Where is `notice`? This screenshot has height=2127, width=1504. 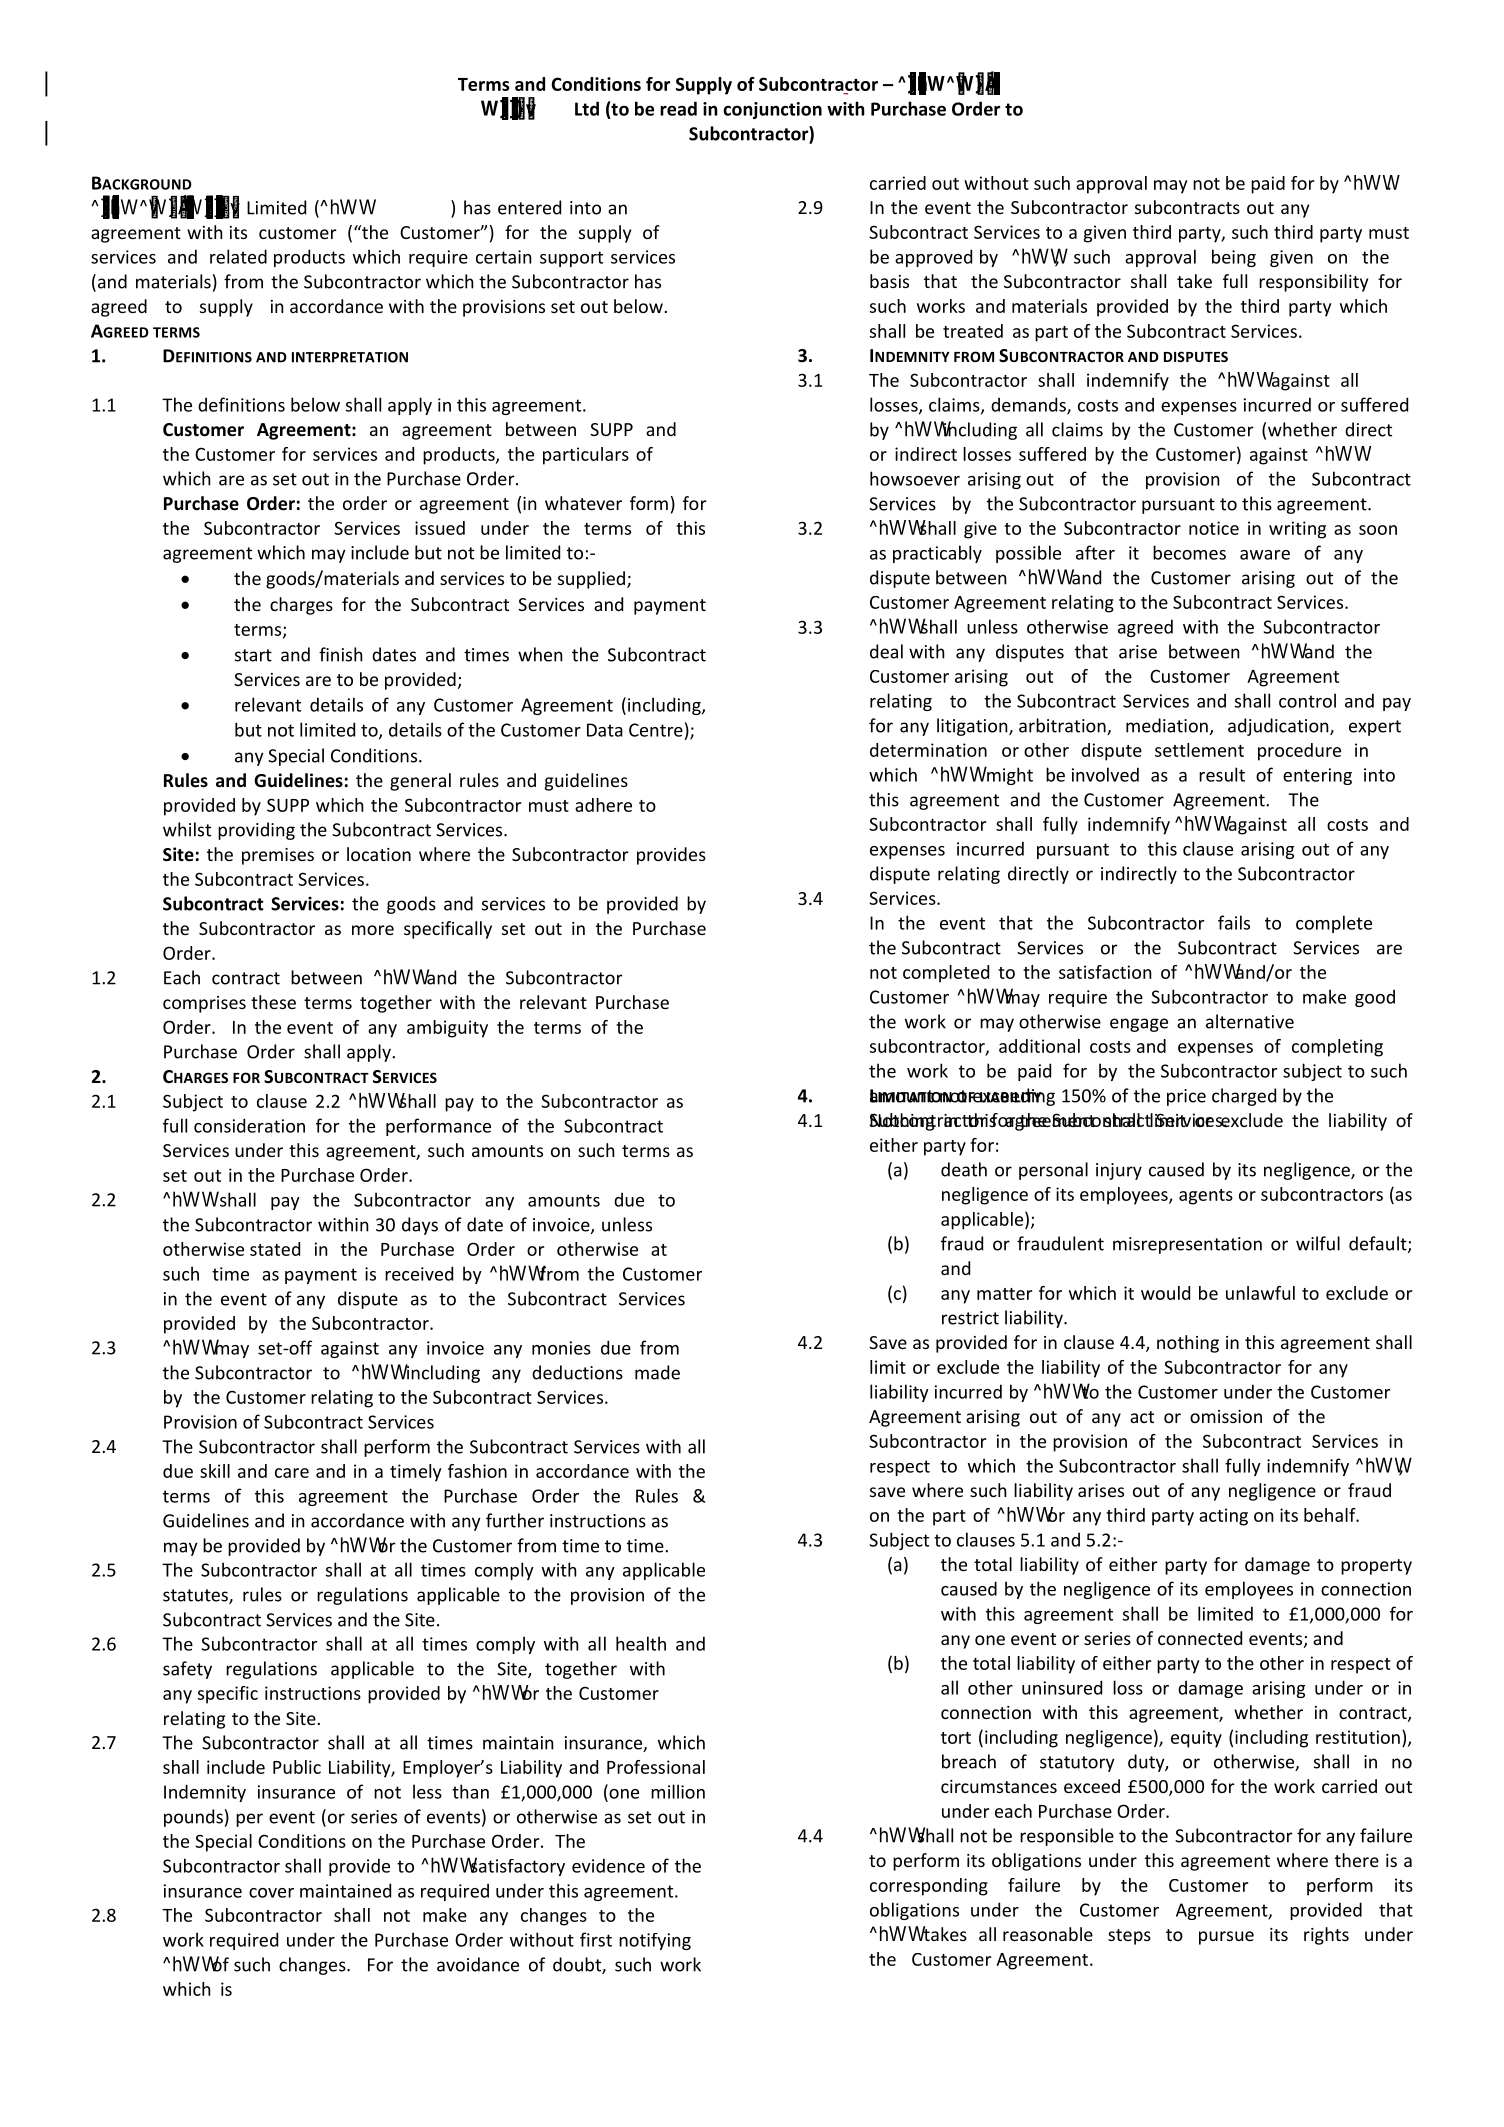 notice is located at coordinates (1214, 528).
